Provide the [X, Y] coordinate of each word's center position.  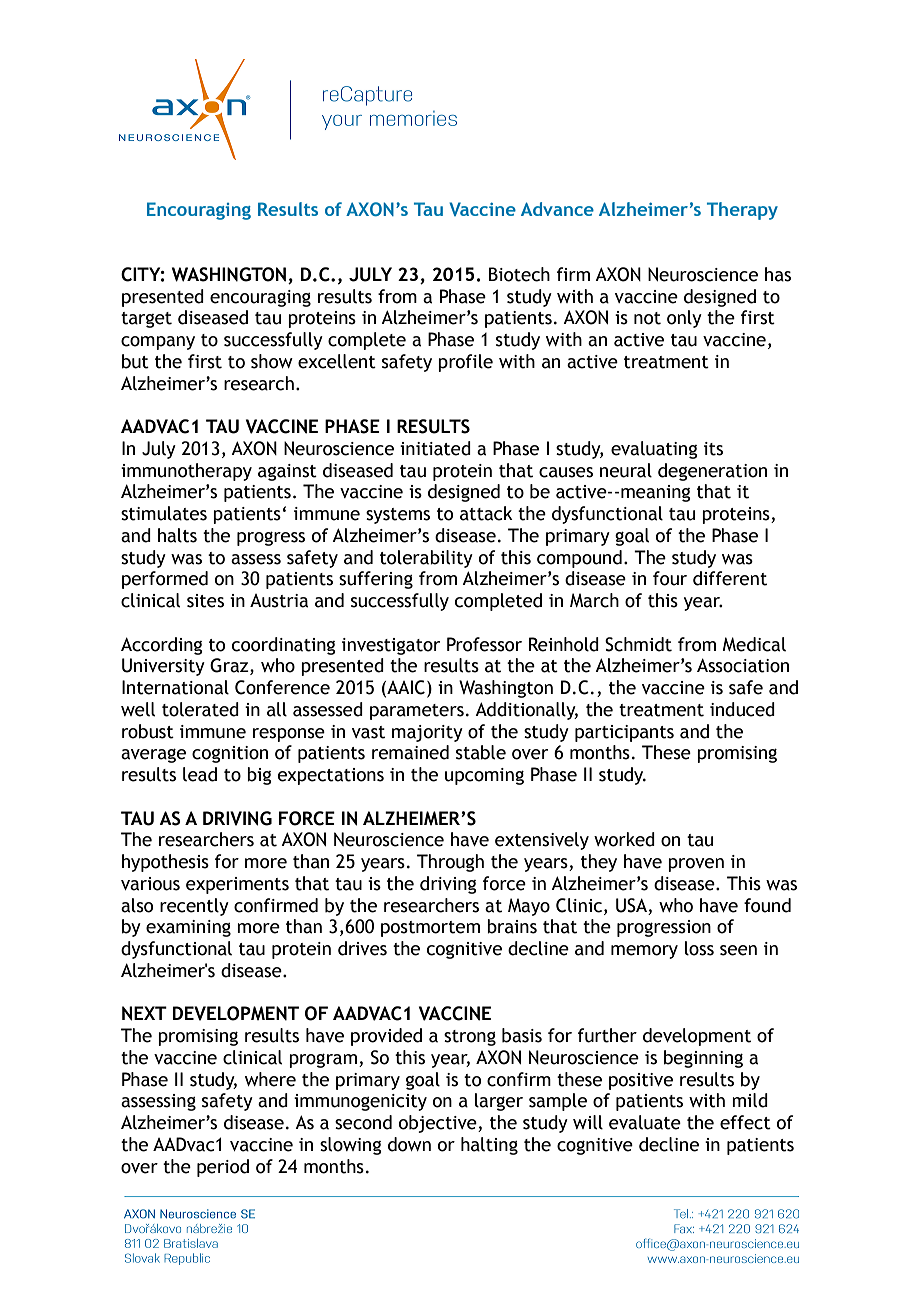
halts [177, 535]
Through [450, 863]
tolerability [426, 559]
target [146, 320]
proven [696, 865]
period [223, 1168]
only [684, 319]
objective [439, 1124]
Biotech [519, 274]
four [670, 578]
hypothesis [165, 863]
